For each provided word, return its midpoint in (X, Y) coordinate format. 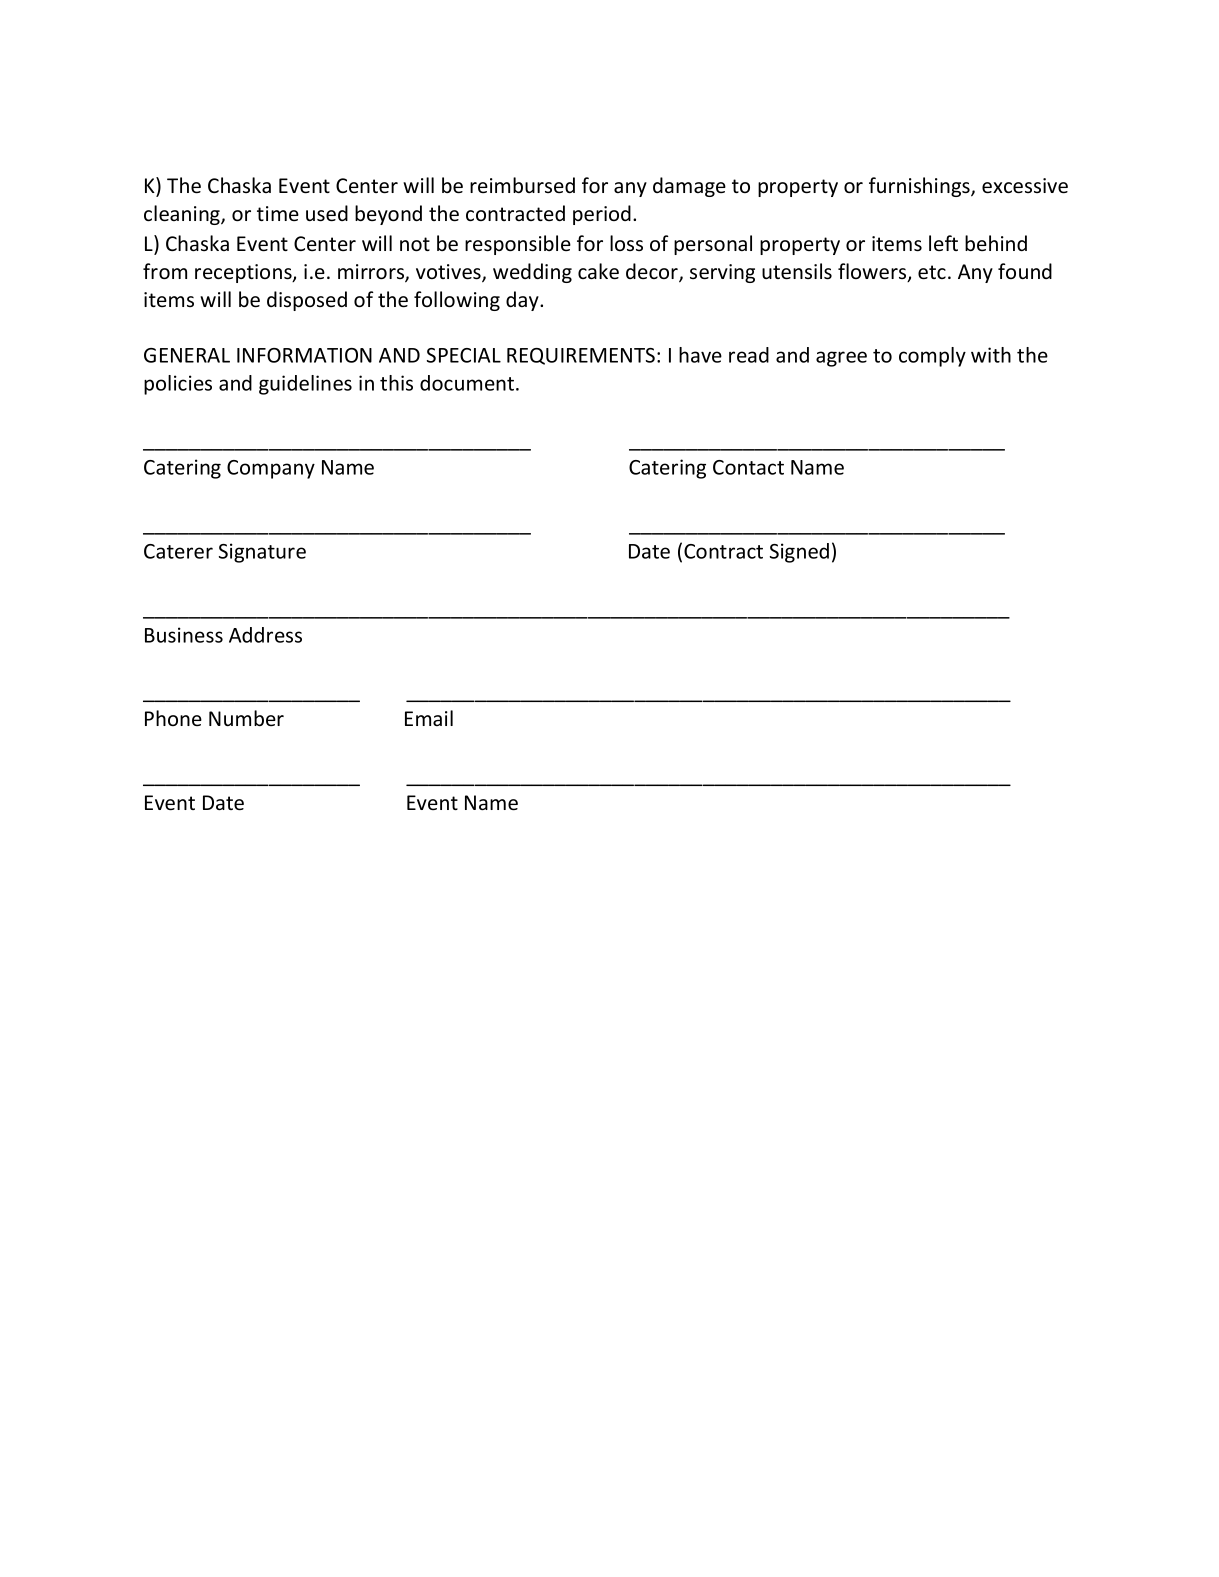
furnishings (920, 187)
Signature (262, 553)
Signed (799, 553)
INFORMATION (304, 355)
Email (429, 718)
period (602, 215)
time (278, 213)
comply (932, 357)
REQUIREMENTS (581, 356)
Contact (748, 467)
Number (246, 718)
